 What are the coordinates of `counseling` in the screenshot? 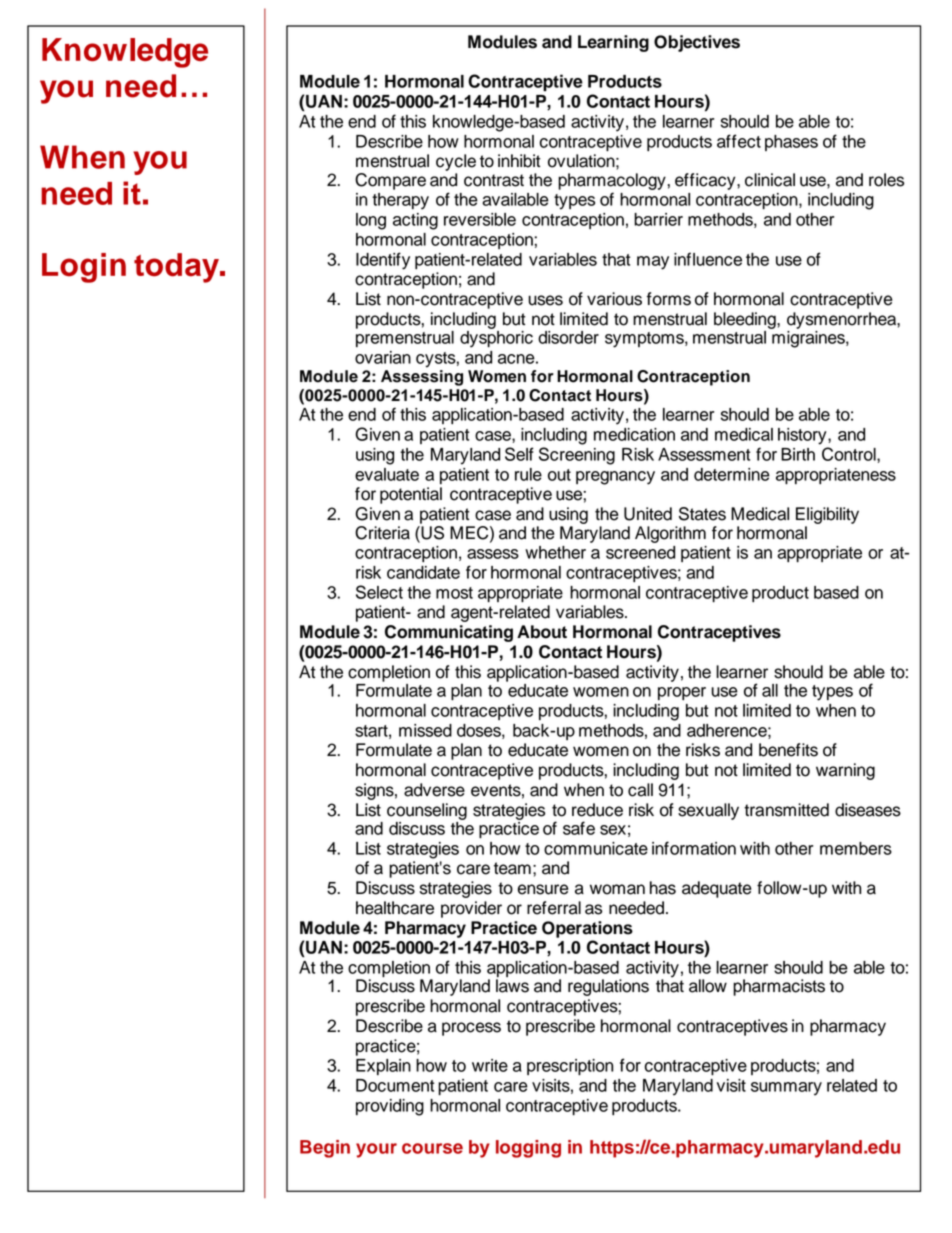 It's located at (427, 811).
